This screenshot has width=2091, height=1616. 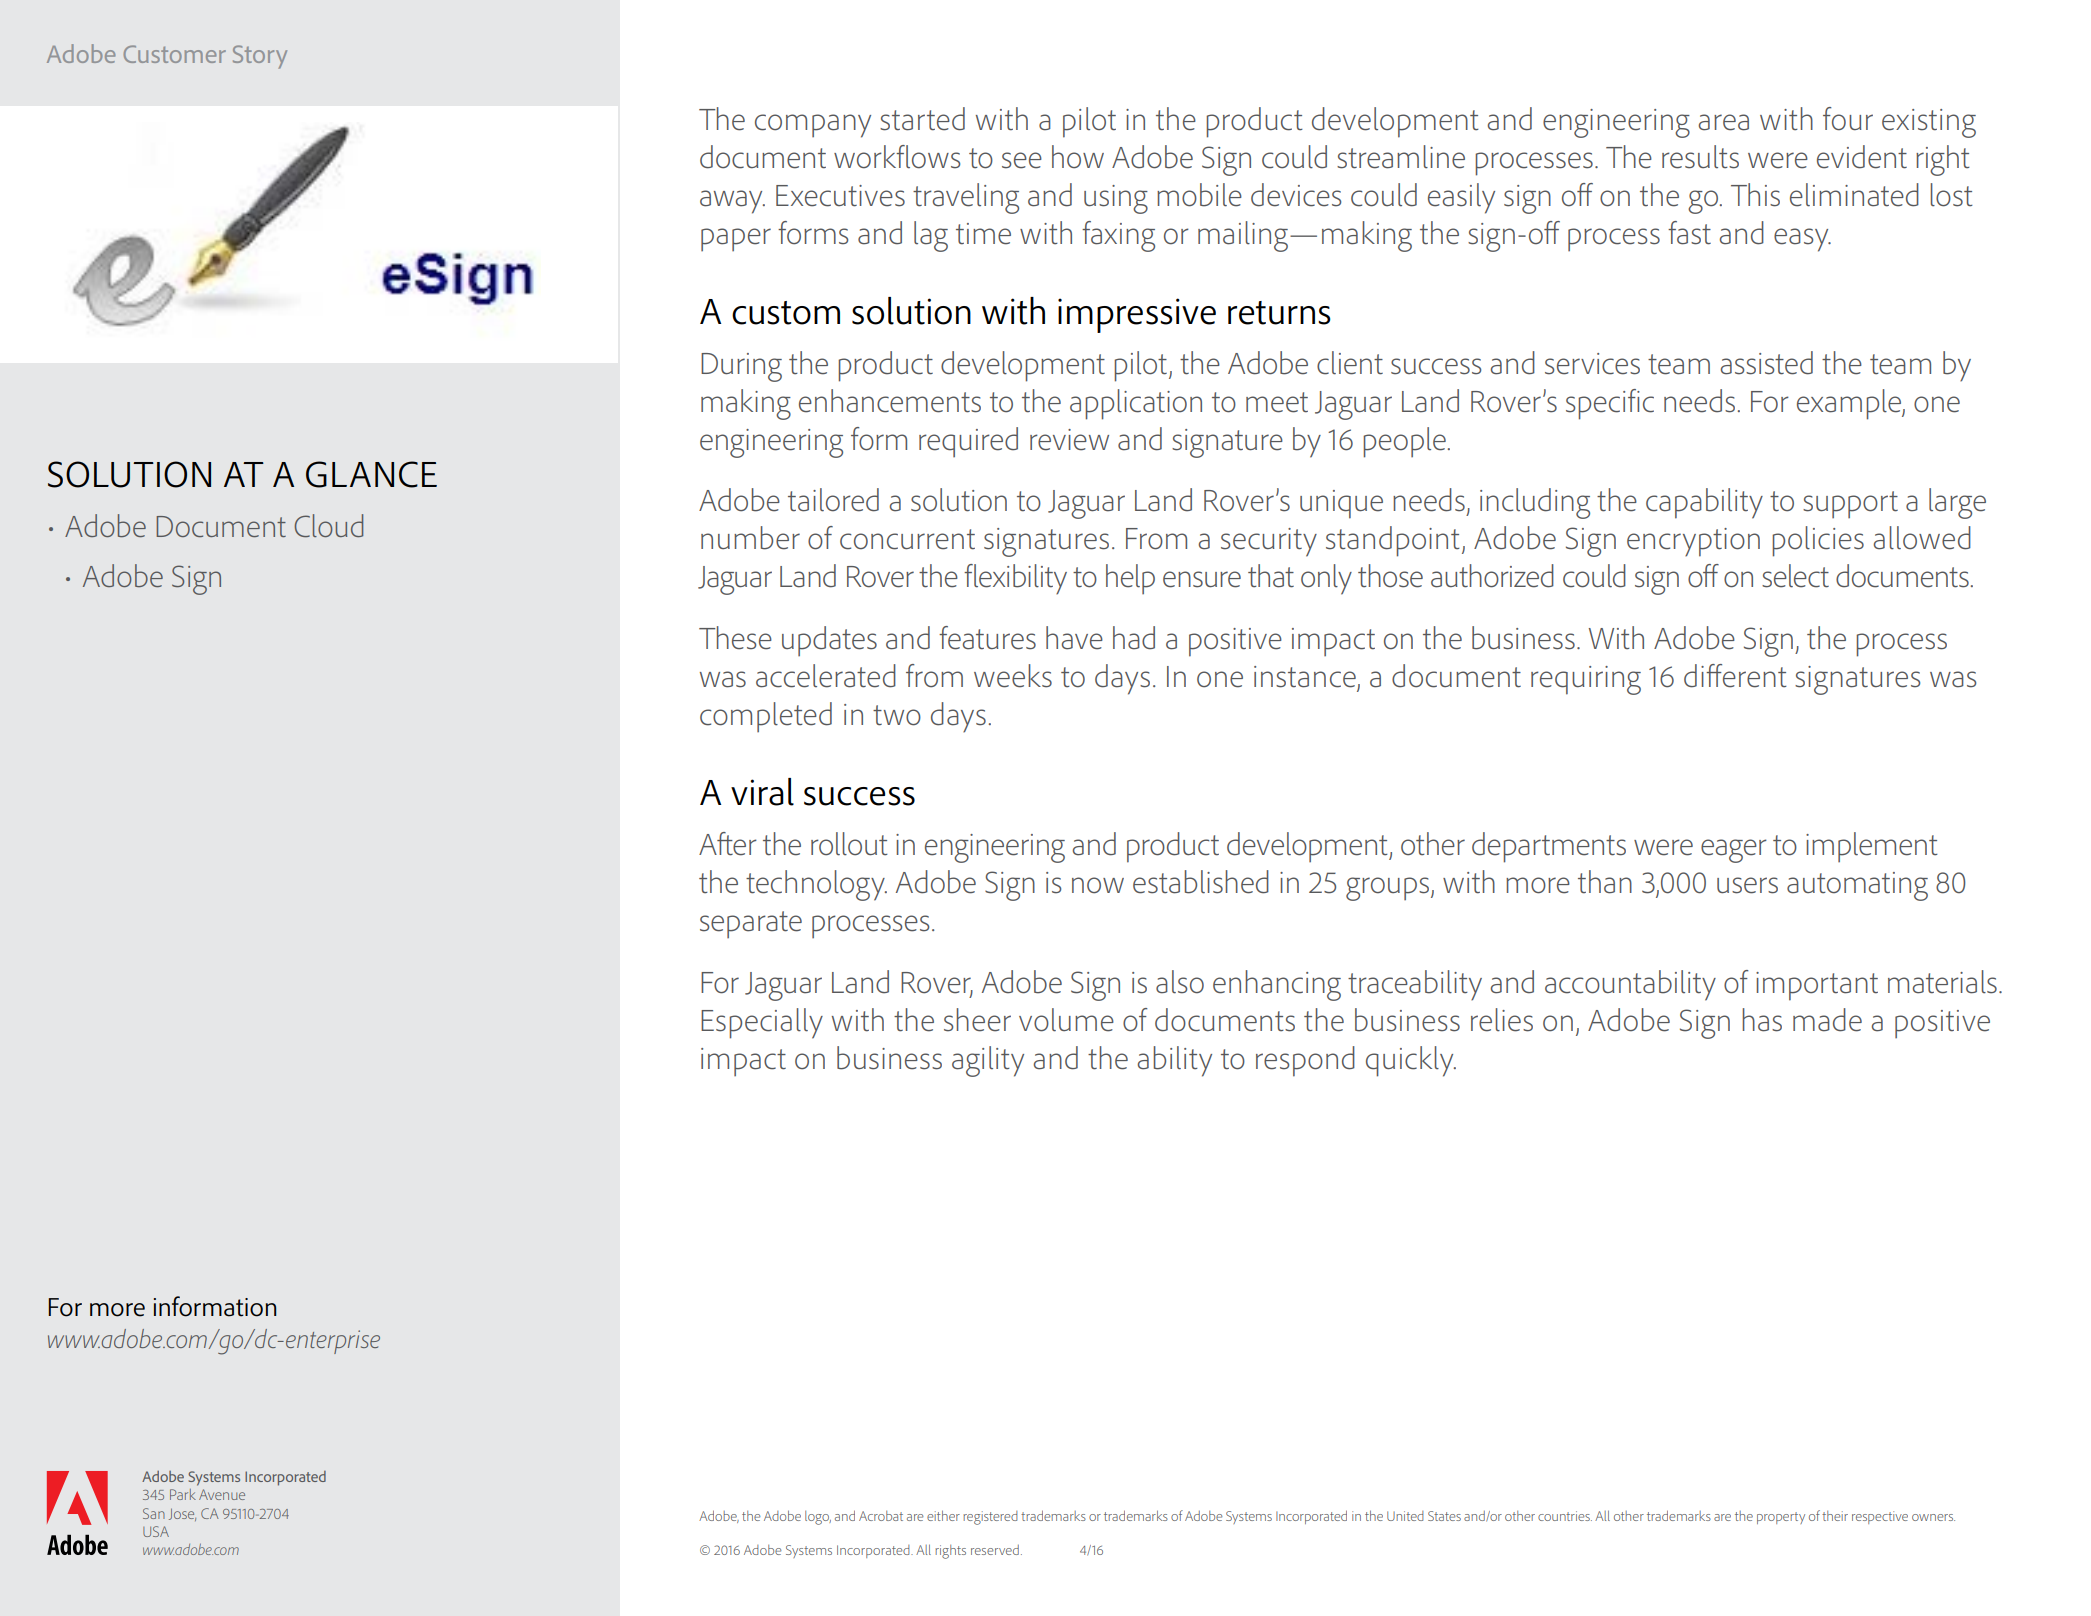 I want to click on Avenue, so click(x=222, y=1494).
